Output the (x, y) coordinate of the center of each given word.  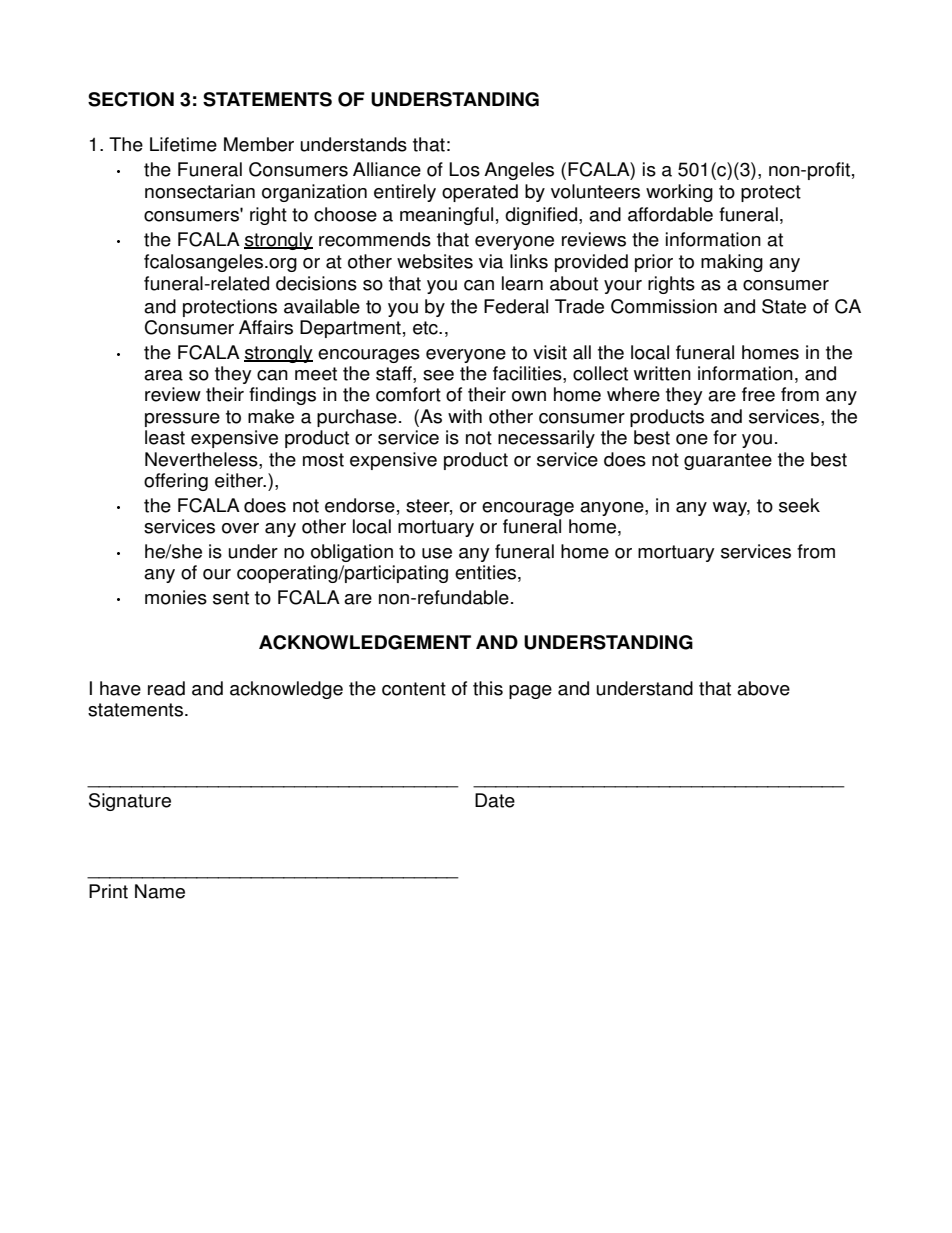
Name (160, 891)
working (679, 193)
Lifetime (183, 144)
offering (176, 482)
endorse (360, 505)
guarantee (728, 461)
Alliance (387, 169)
